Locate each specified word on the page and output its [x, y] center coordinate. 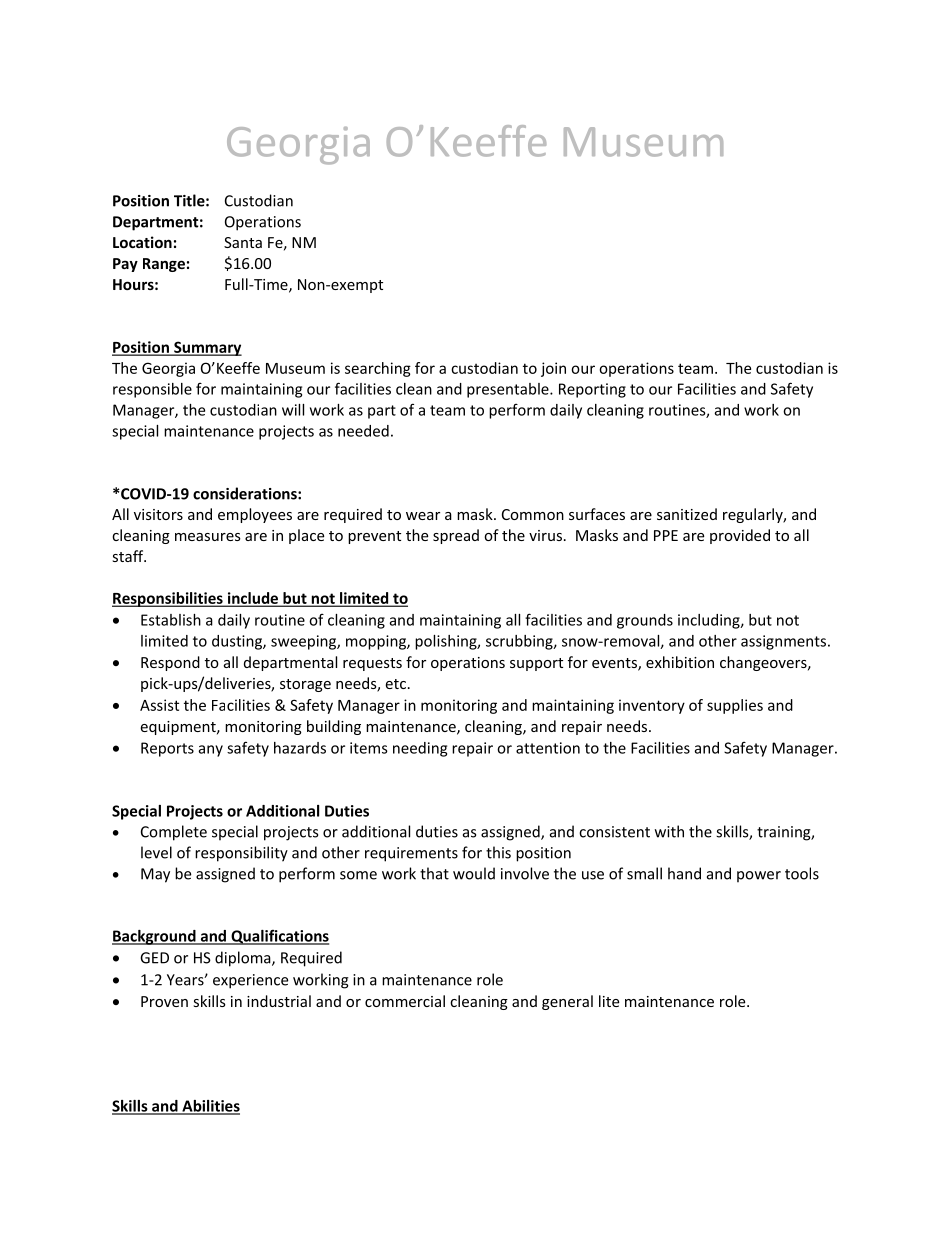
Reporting [592, 390]
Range [164, 265]
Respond [170, 663]
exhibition [680, 662]
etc [397, 684]
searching [378, 369]
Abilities [210, 1107]
